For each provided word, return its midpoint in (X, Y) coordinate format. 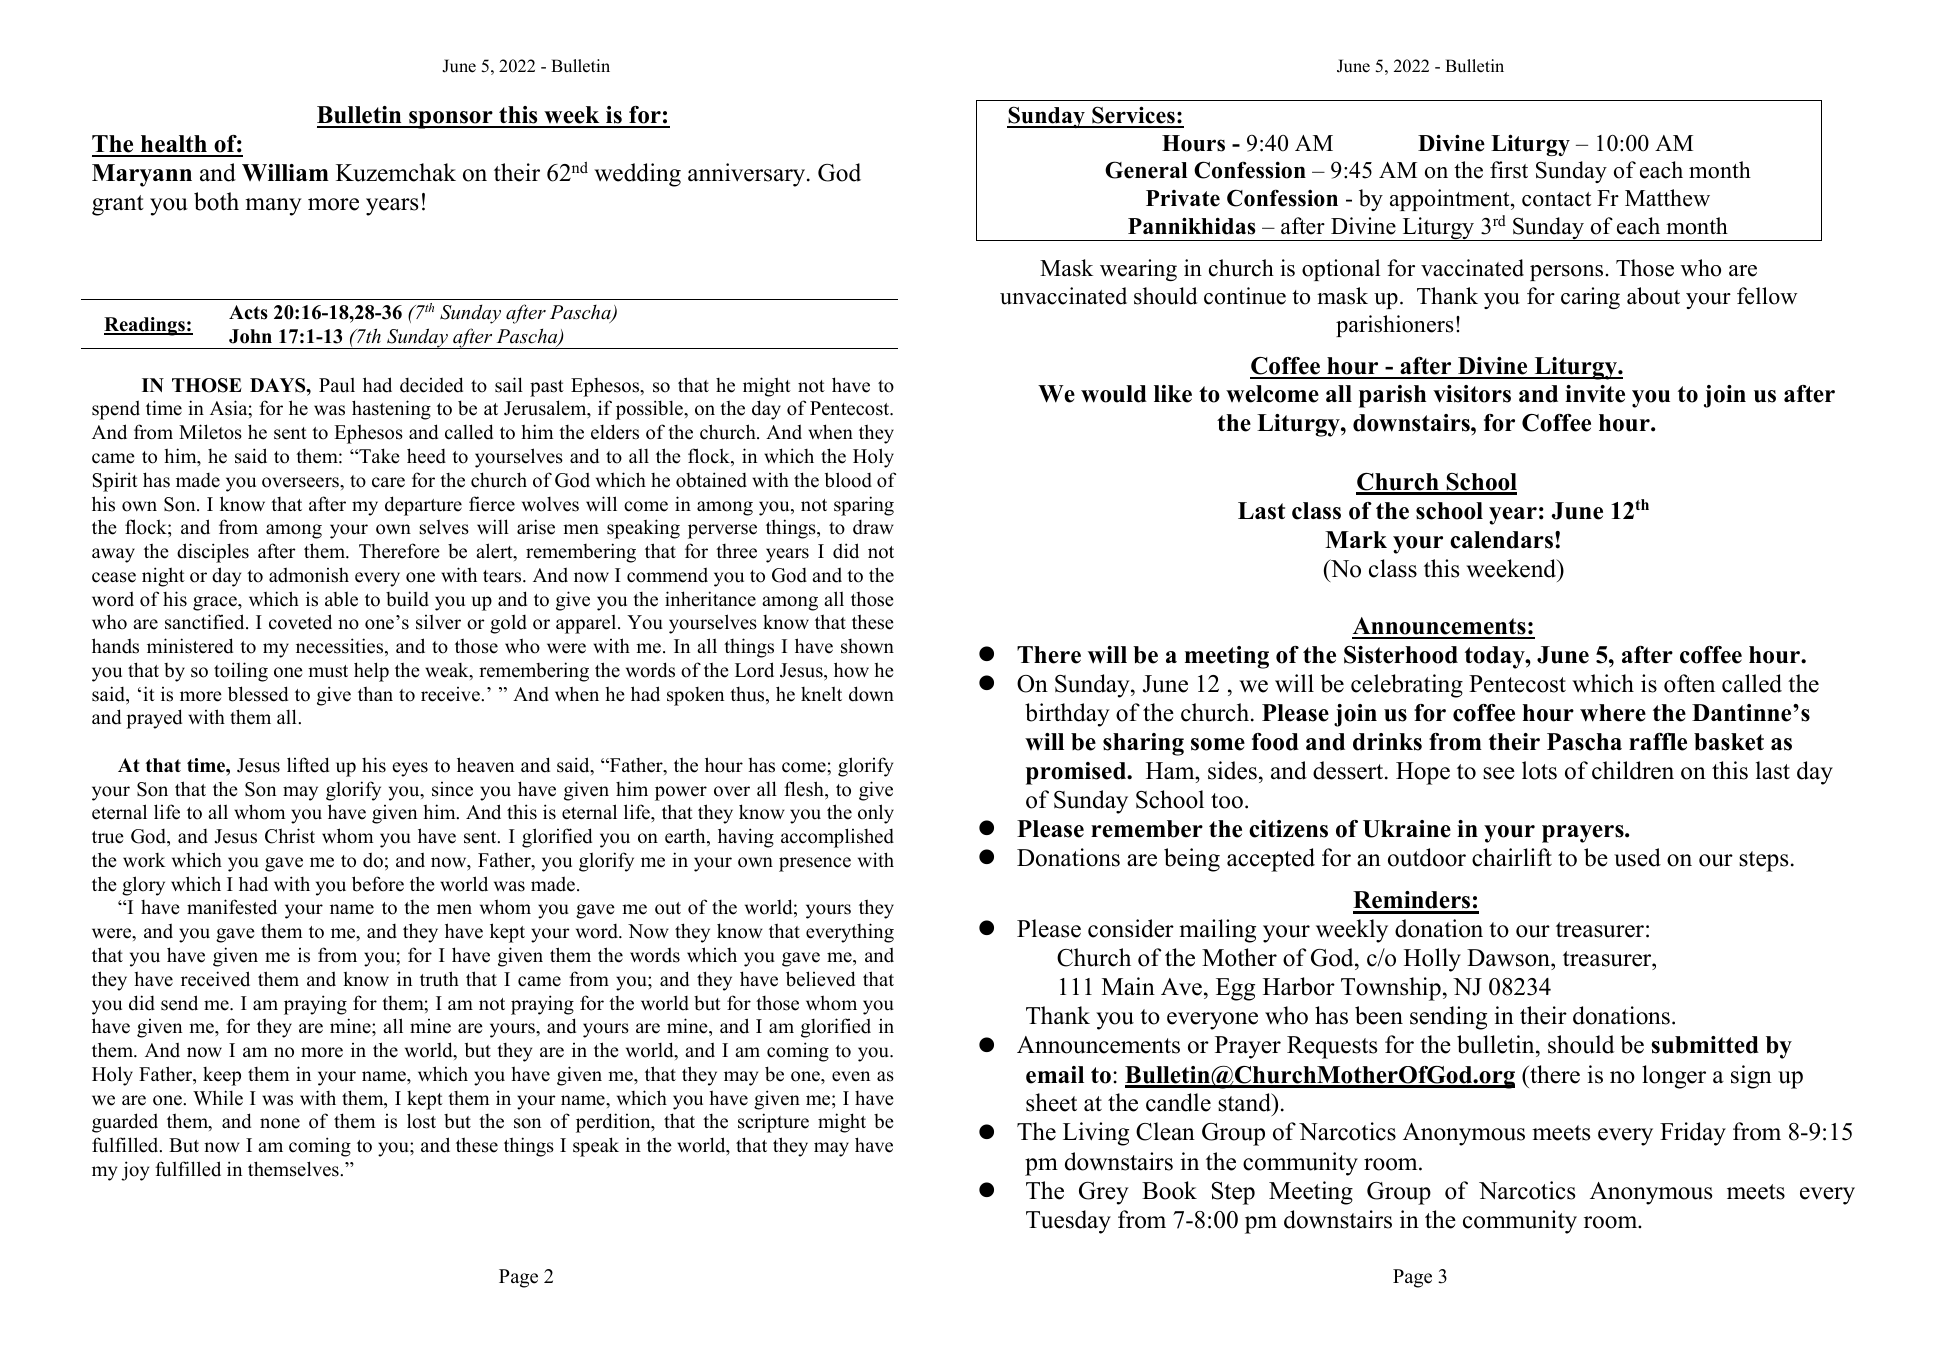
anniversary (748, 175)
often (1689, 683)
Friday (1693, 1134)
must (328, 671)
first (1509, 170)
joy (135, 1171)
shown (867, 646)
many (273, 207)
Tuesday (1068, 1222)
